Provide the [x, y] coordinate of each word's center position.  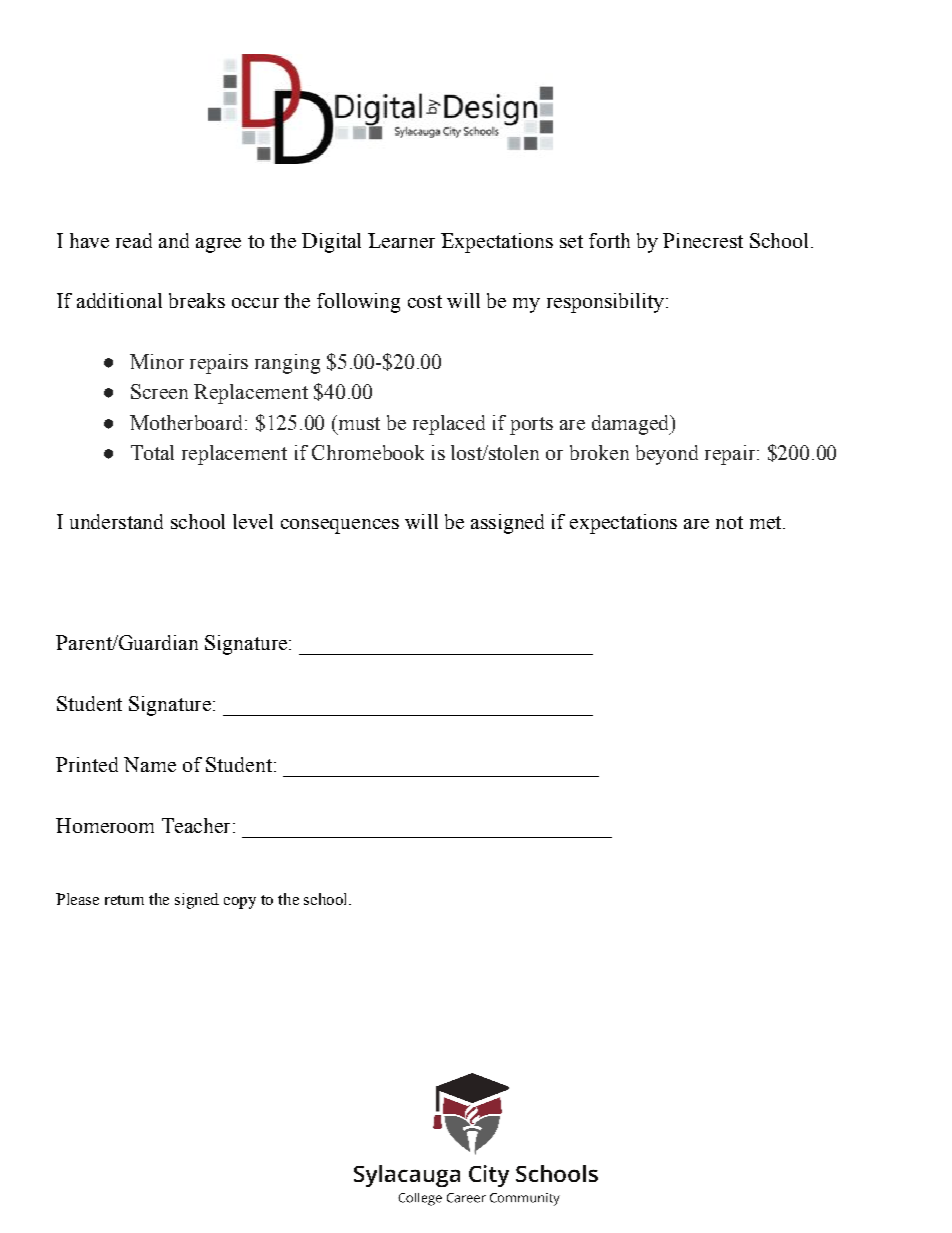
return [124, 900]
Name [150, 764]
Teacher [196, 825]
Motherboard [188, 422]
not [729, 522]
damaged [632, 425]
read [134, 240]
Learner [401, 240]
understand [116, 521]
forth [609, 240]
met [767, 522]
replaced [449, 425]
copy [240, 903]
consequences [340, 526]
